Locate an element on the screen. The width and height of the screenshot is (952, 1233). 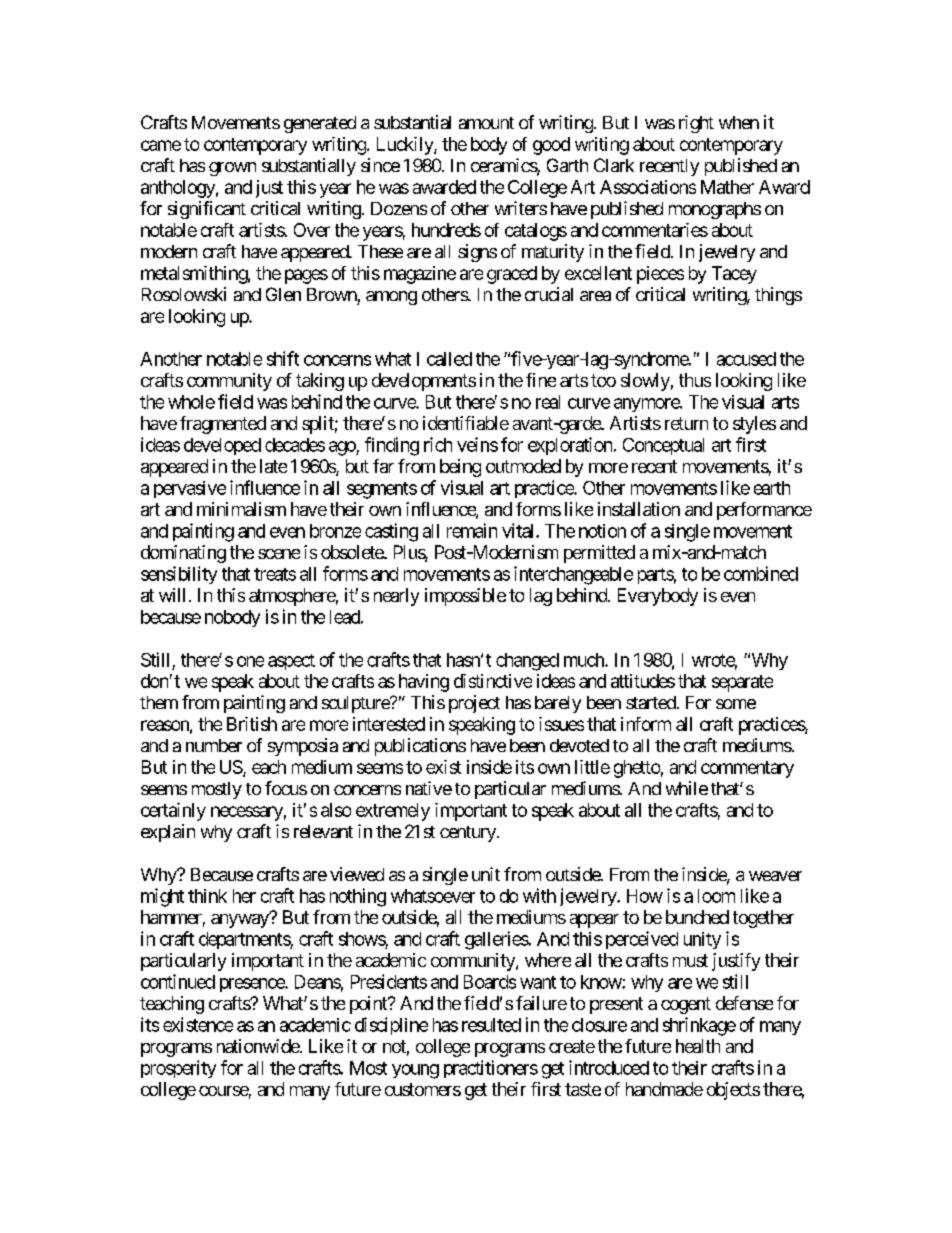
number is located at coordinates (214, 745).
